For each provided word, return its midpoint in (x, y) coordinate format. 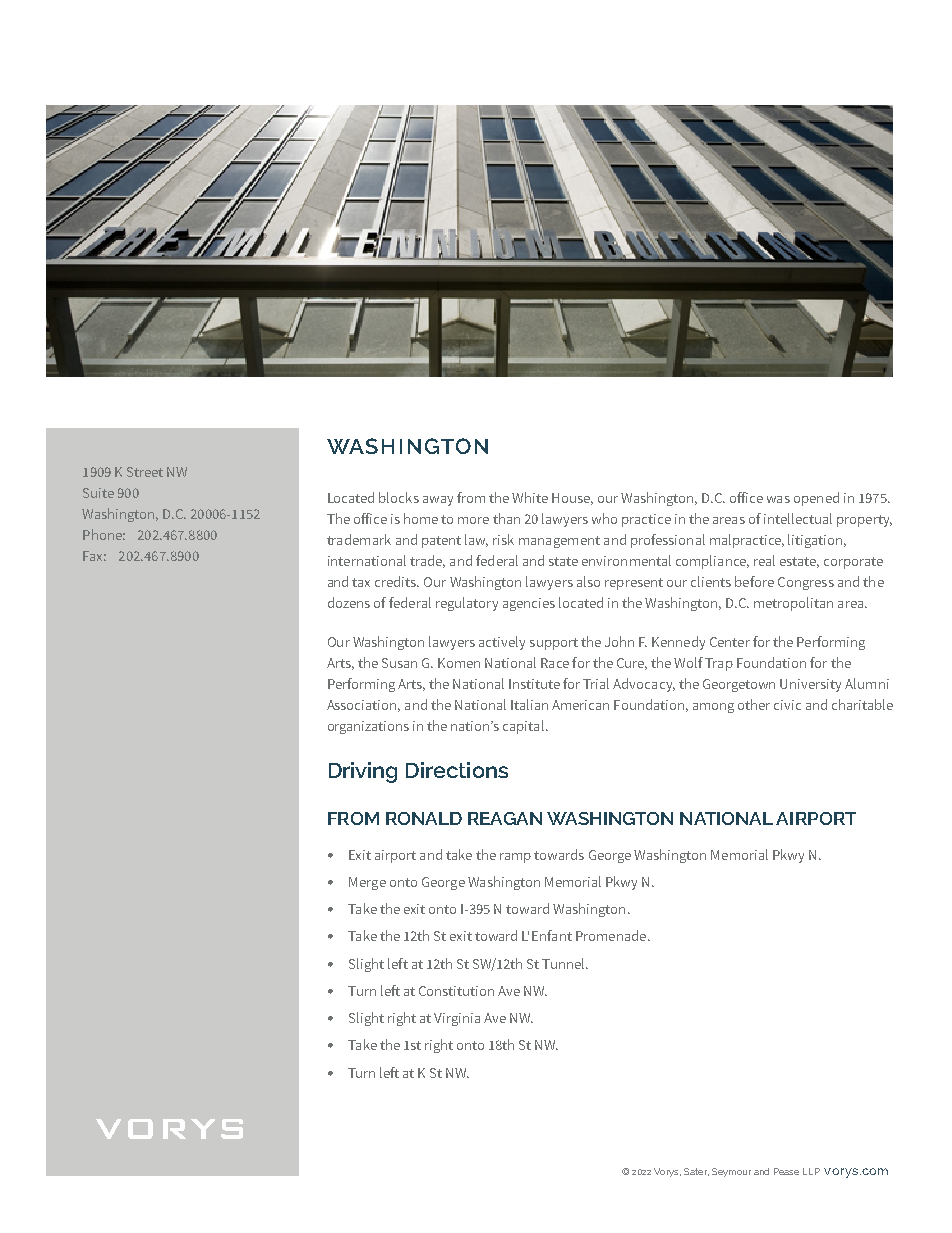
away (438, 501)
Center (730, 642)
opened (816, 499)
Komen (459, 663)
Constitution (456, 991)
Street (145, 472)
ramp (515, 858)
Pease (786, 1171)
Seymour (731, 1172)
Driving (363, 772)
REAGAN (505, 818)
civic (787, 705)
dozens (349, 602)
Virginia (457, 1019)
